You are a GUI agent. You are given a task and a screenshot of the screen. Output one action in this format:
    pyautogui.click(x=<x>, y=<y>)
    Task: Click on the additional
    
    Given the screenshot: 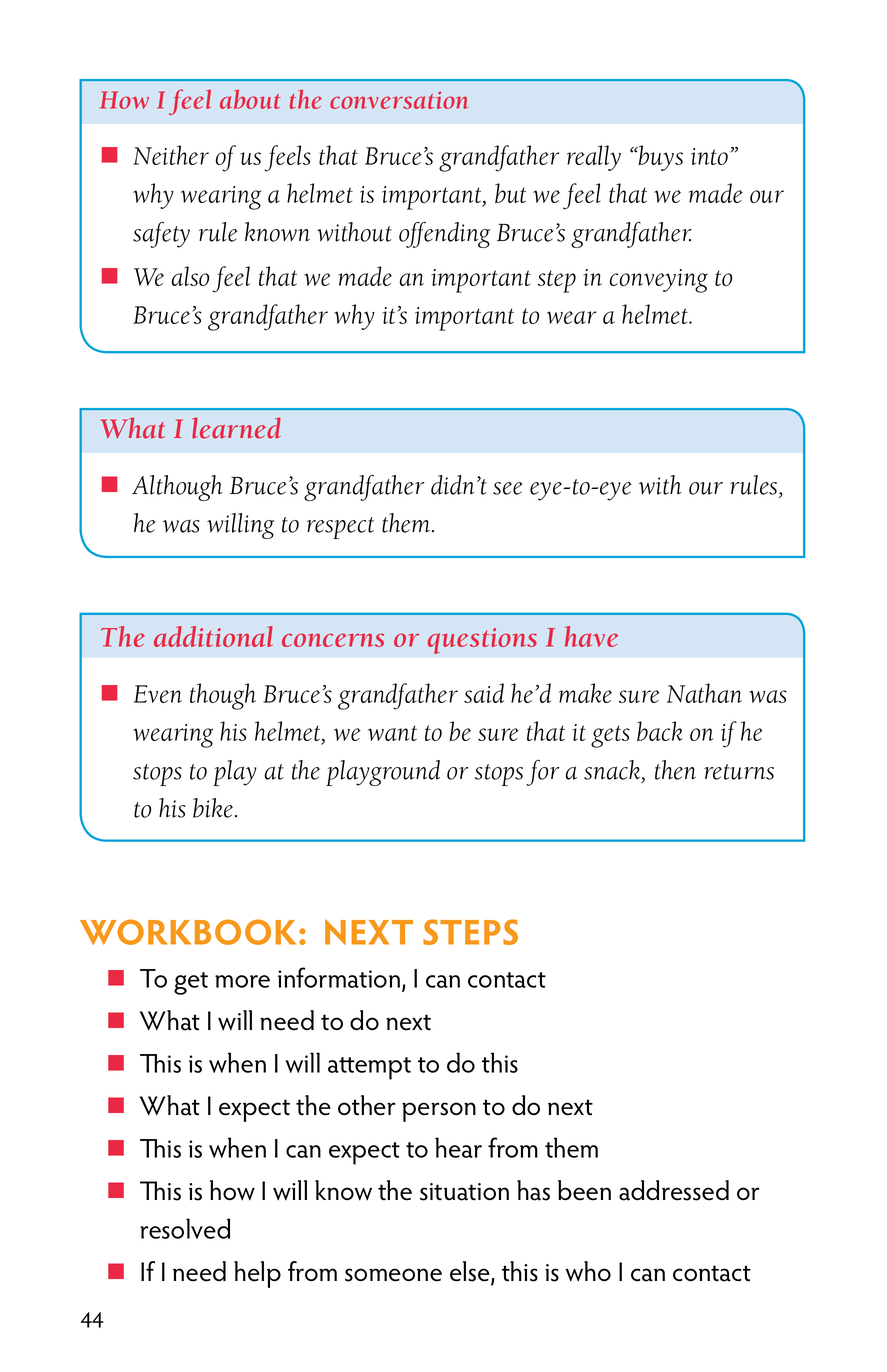 What is the action you would take?
    pyautogui.click(x=213, y=636)
